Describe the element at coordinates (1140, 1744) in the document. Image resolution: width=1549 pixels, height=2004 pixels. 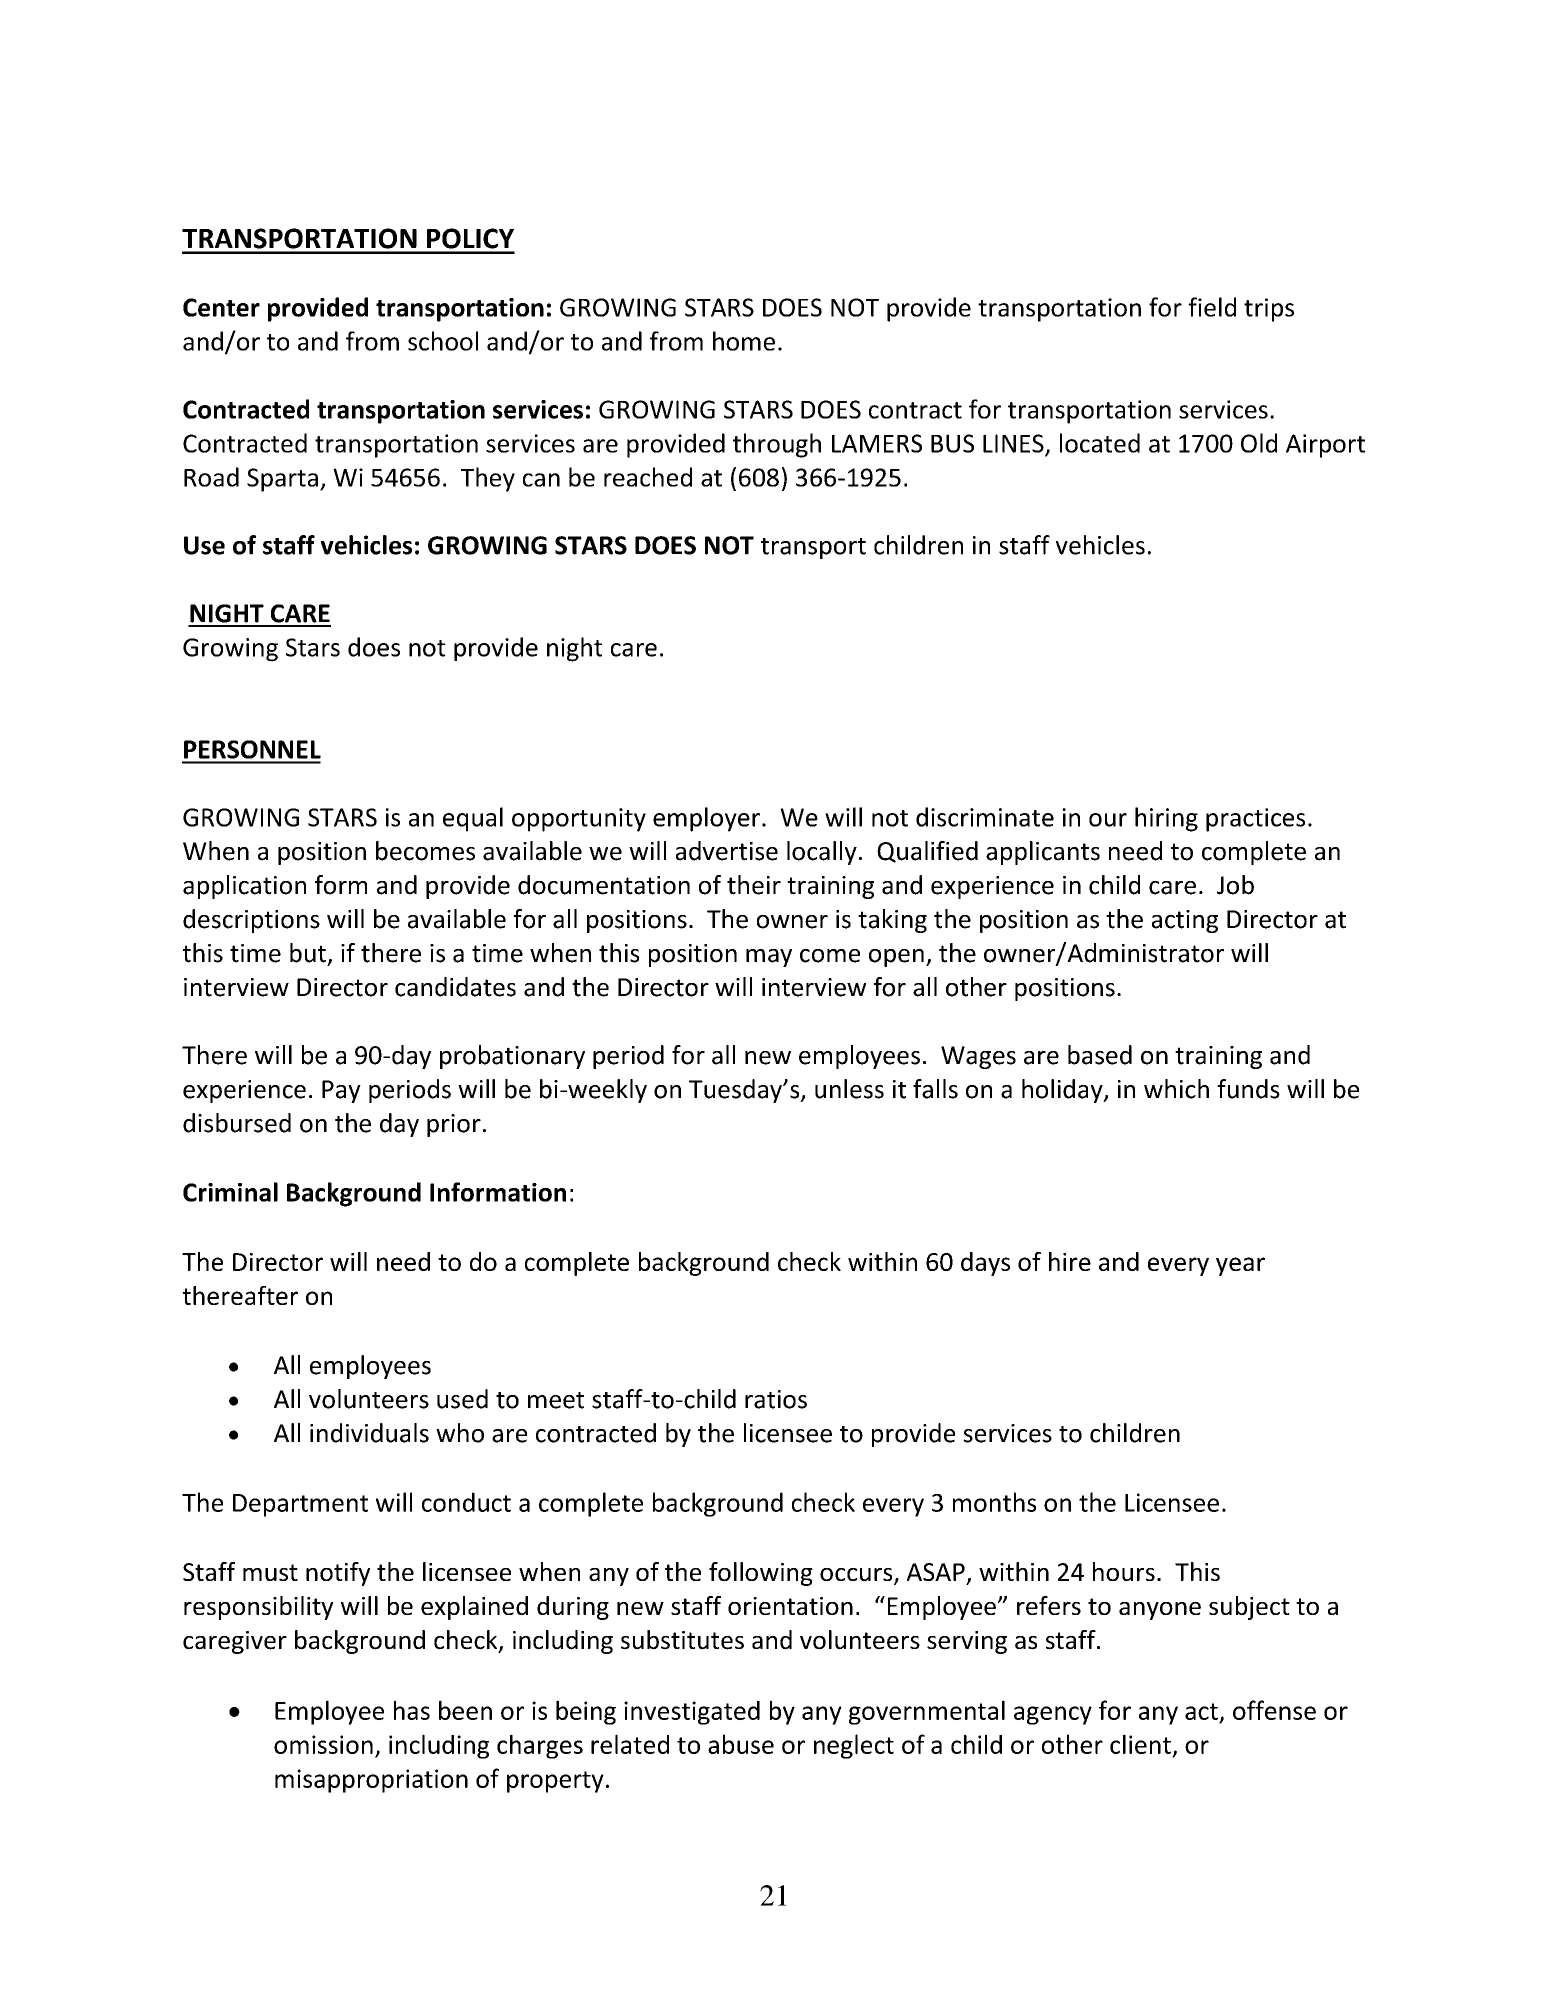
I see `client` at that location.
